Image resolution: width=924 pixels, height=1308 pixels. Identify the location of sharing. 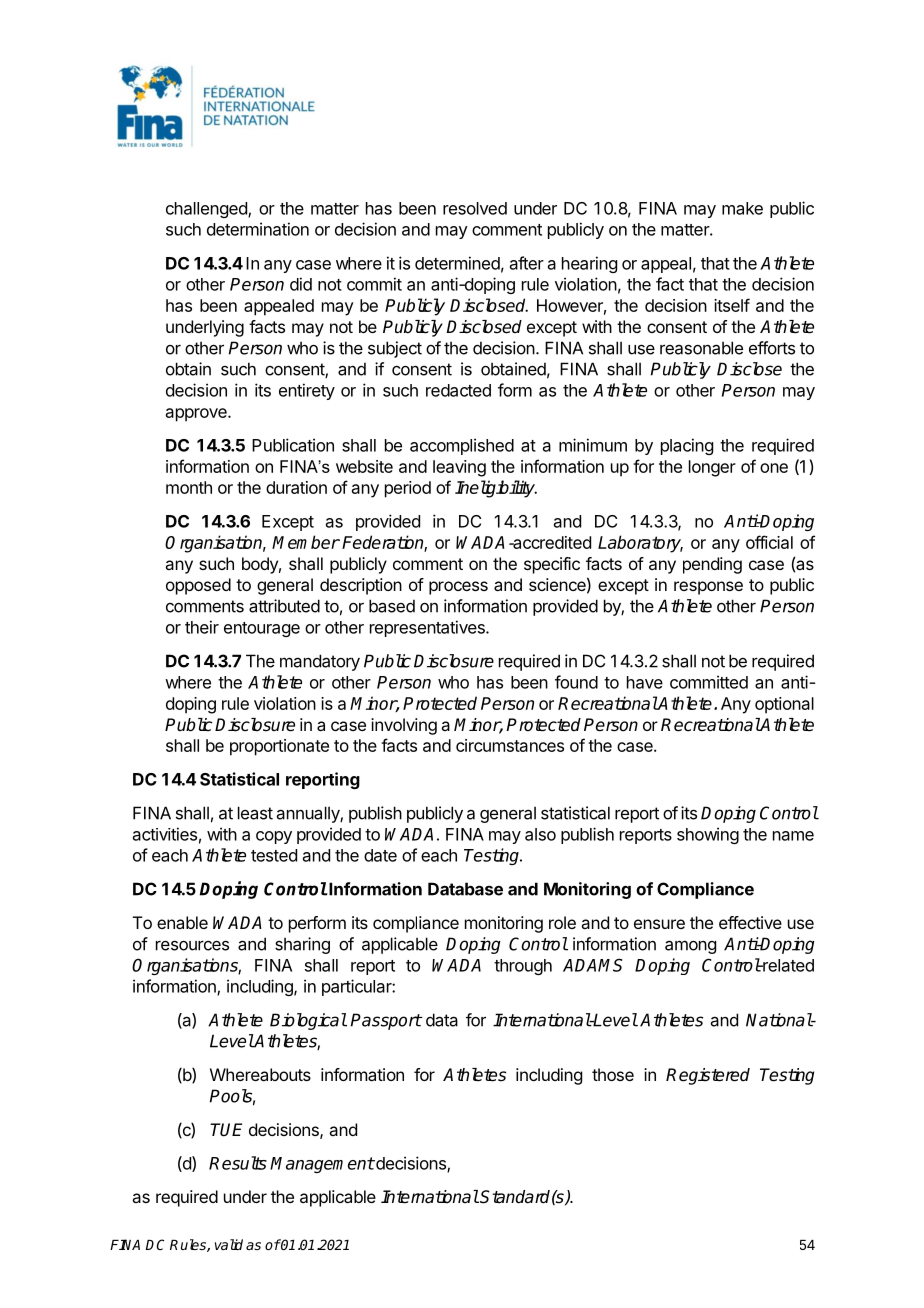
(302, 945).
